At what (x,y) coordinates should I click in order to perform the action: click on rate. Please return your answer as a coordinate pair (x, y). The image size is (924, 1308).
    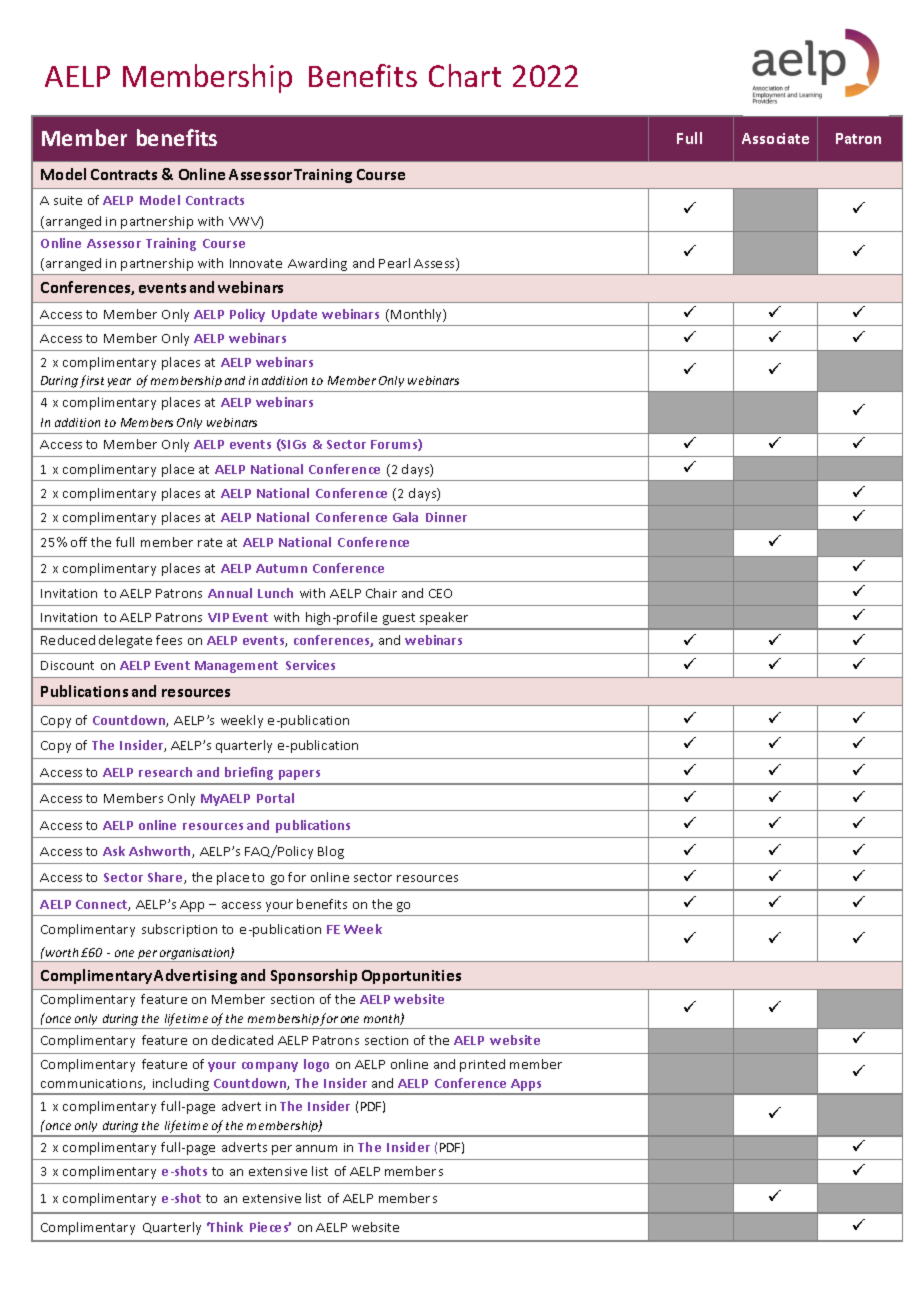
    Looking at the image, I should click on (210, 542).
